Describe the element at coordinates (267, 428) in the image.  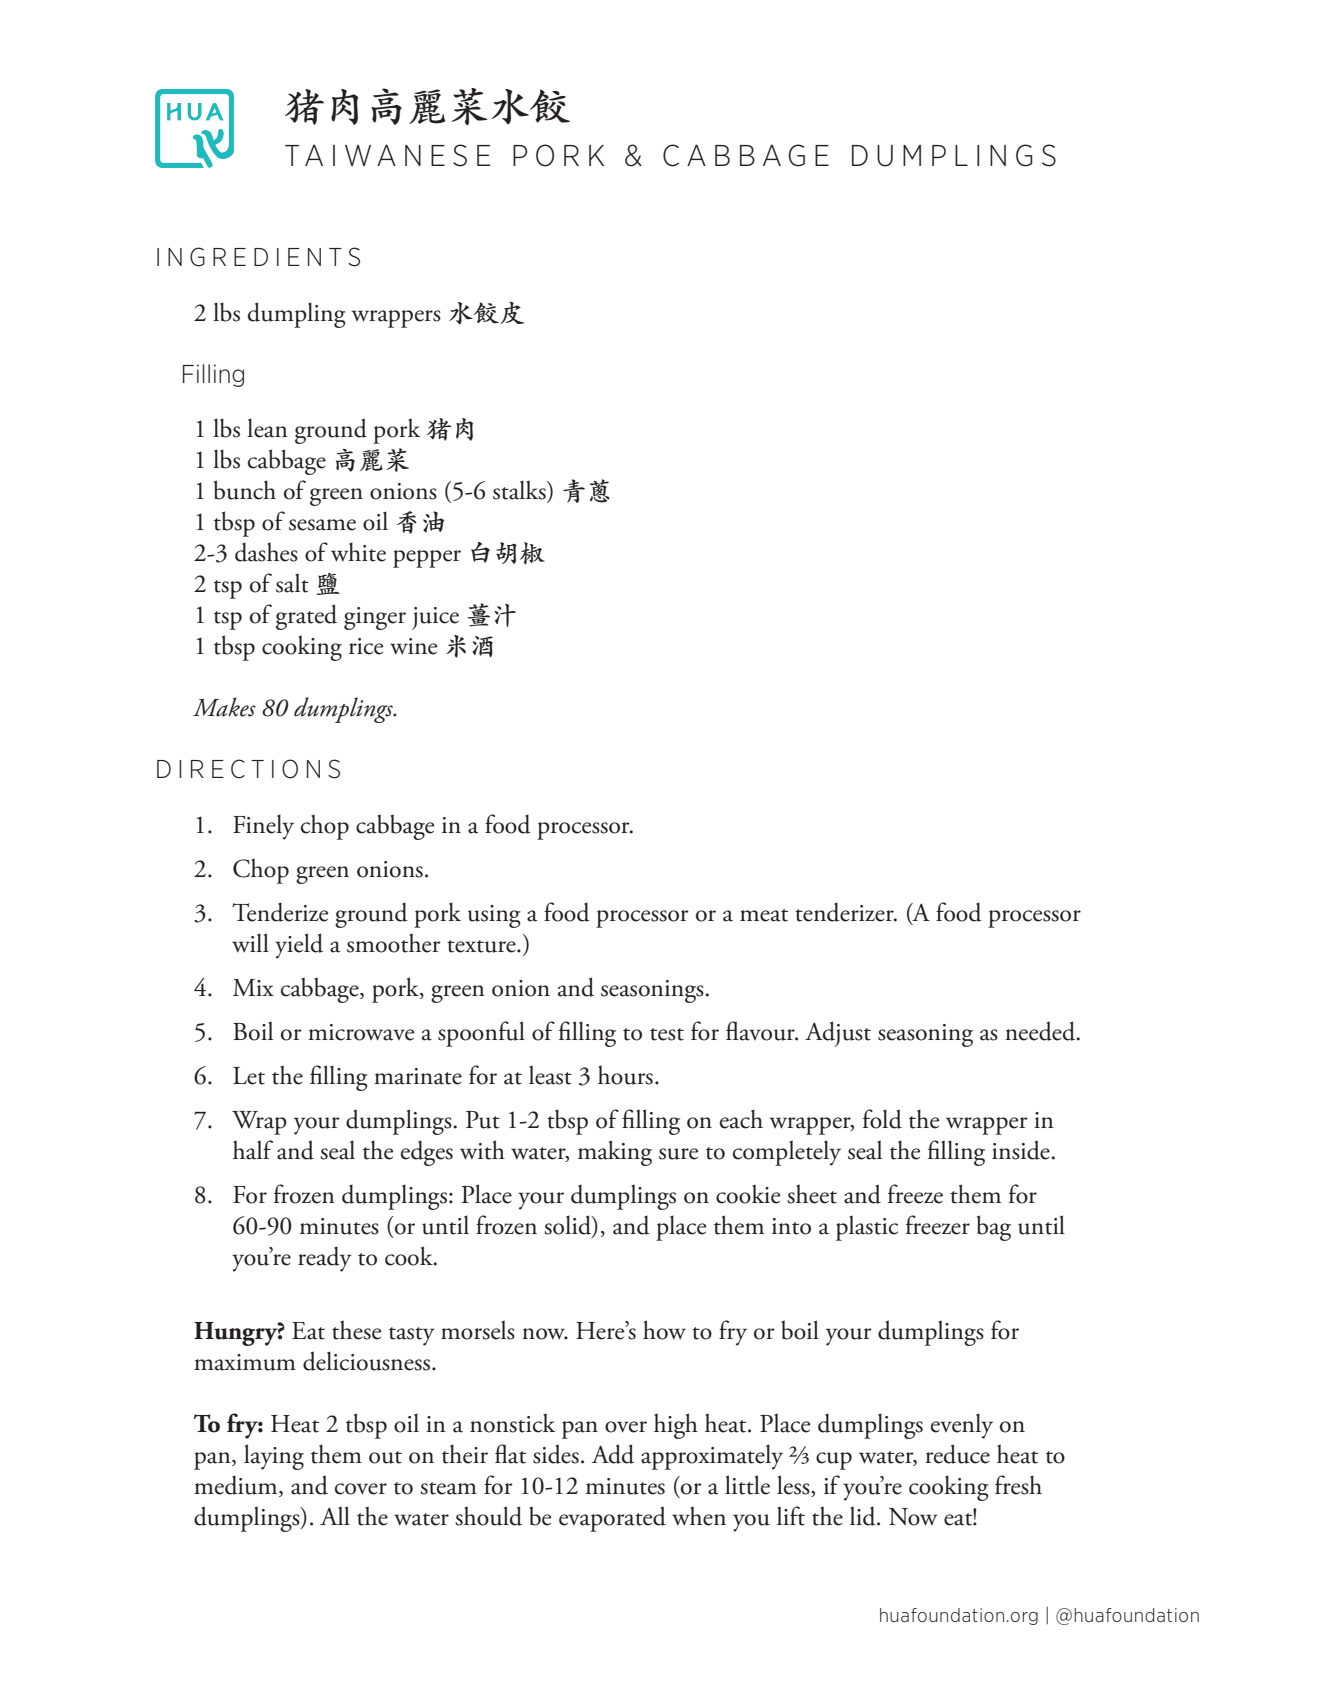
I see `lean` at that location.
